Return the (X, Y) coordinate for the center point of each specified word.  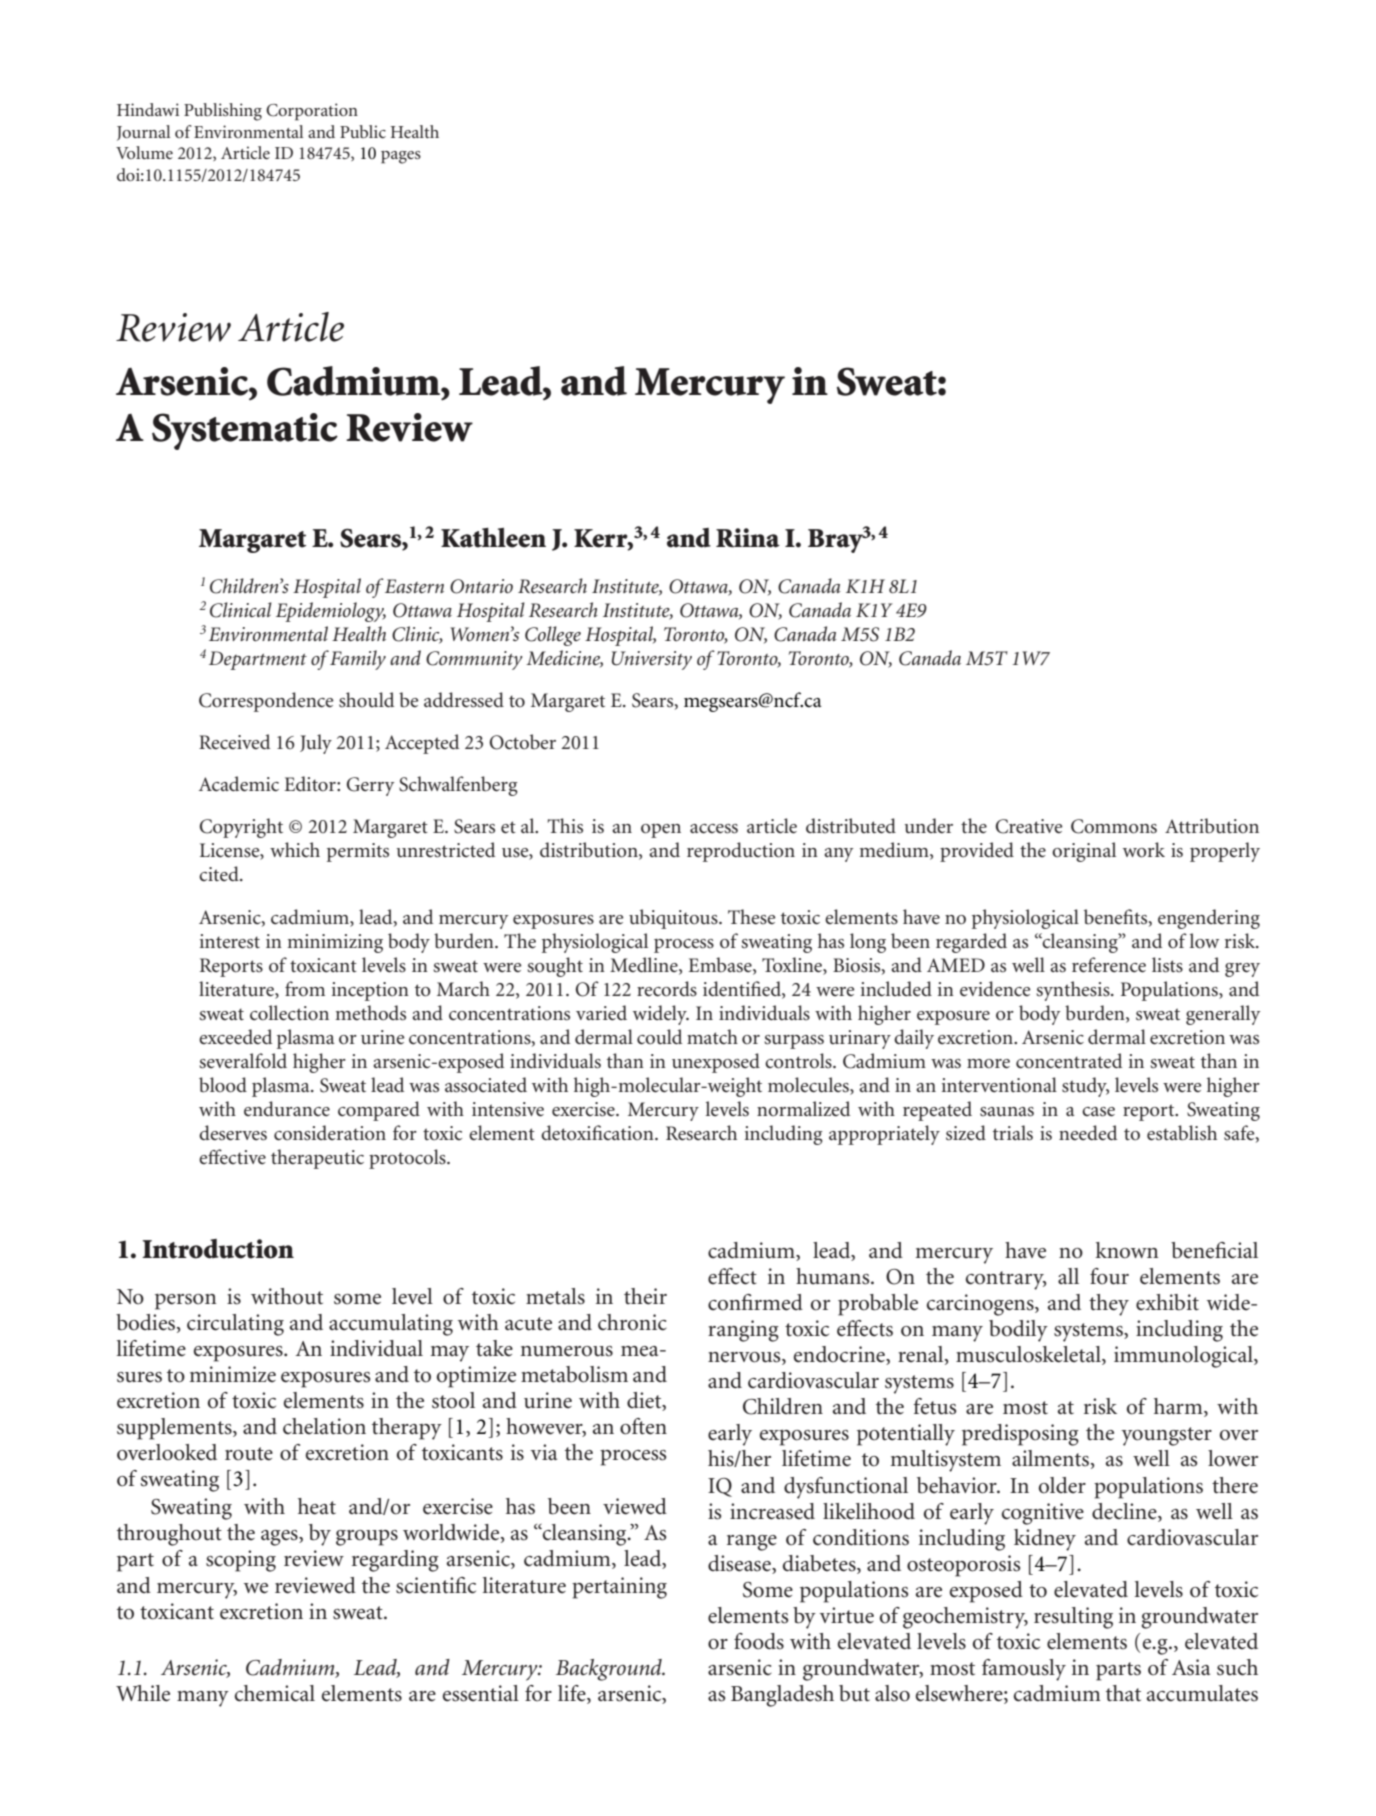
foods (759, 1641)
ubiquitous (674, 919)
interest (230, 941)
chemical (275, 1693)
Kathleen (493, 538)
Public (363, 131)
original (1084, 852)
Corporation (312, 112)
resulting (1073, 1618)
